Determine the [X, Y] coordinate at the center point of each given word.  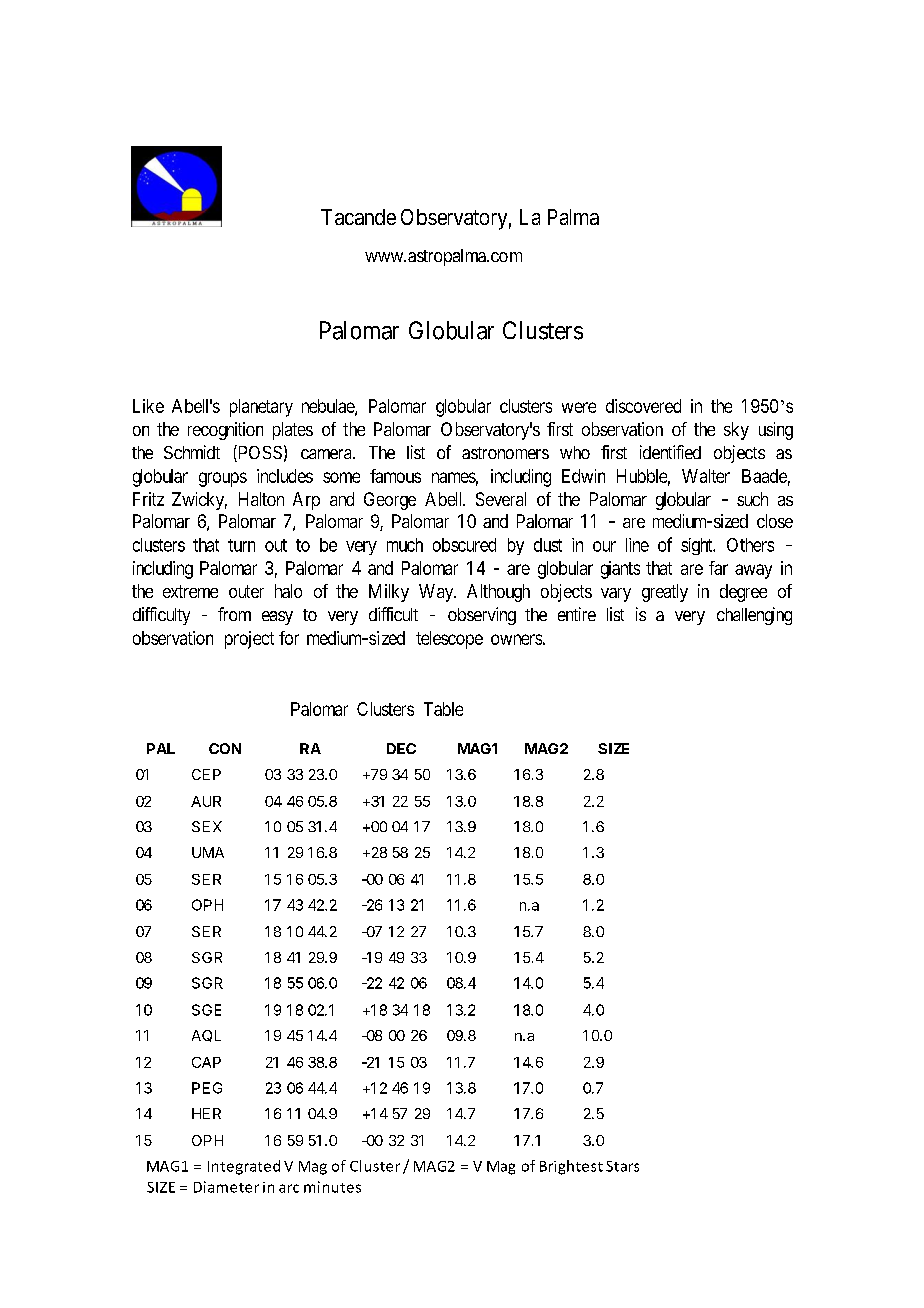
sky [736, 431]
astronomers [505, 453]
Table [443, 709]
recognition [225, 431]
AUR [206, 801]
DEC [401, 748]
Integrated [244, 1167]
